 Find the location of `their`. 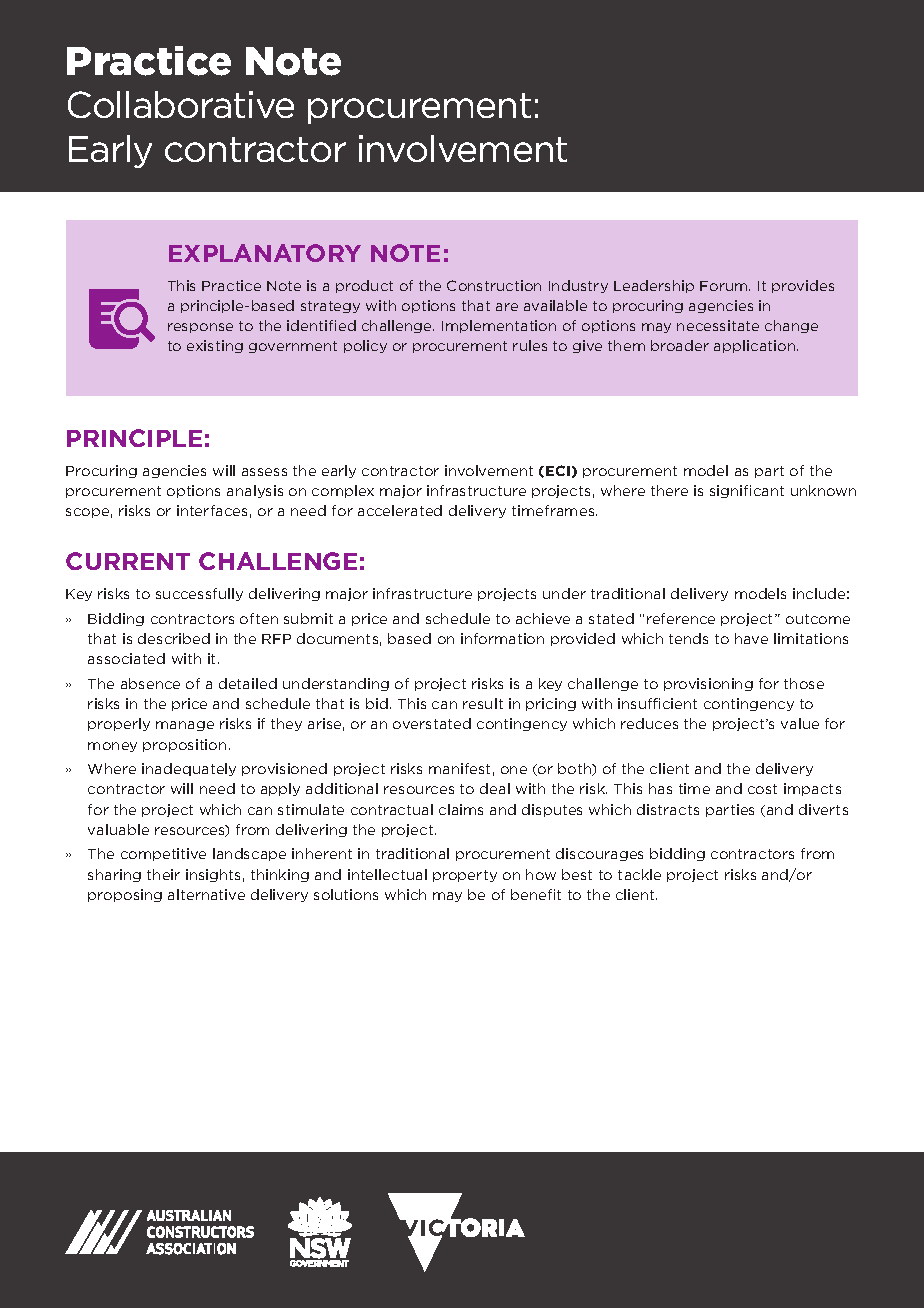

their is located at coordinates (163, 874).
